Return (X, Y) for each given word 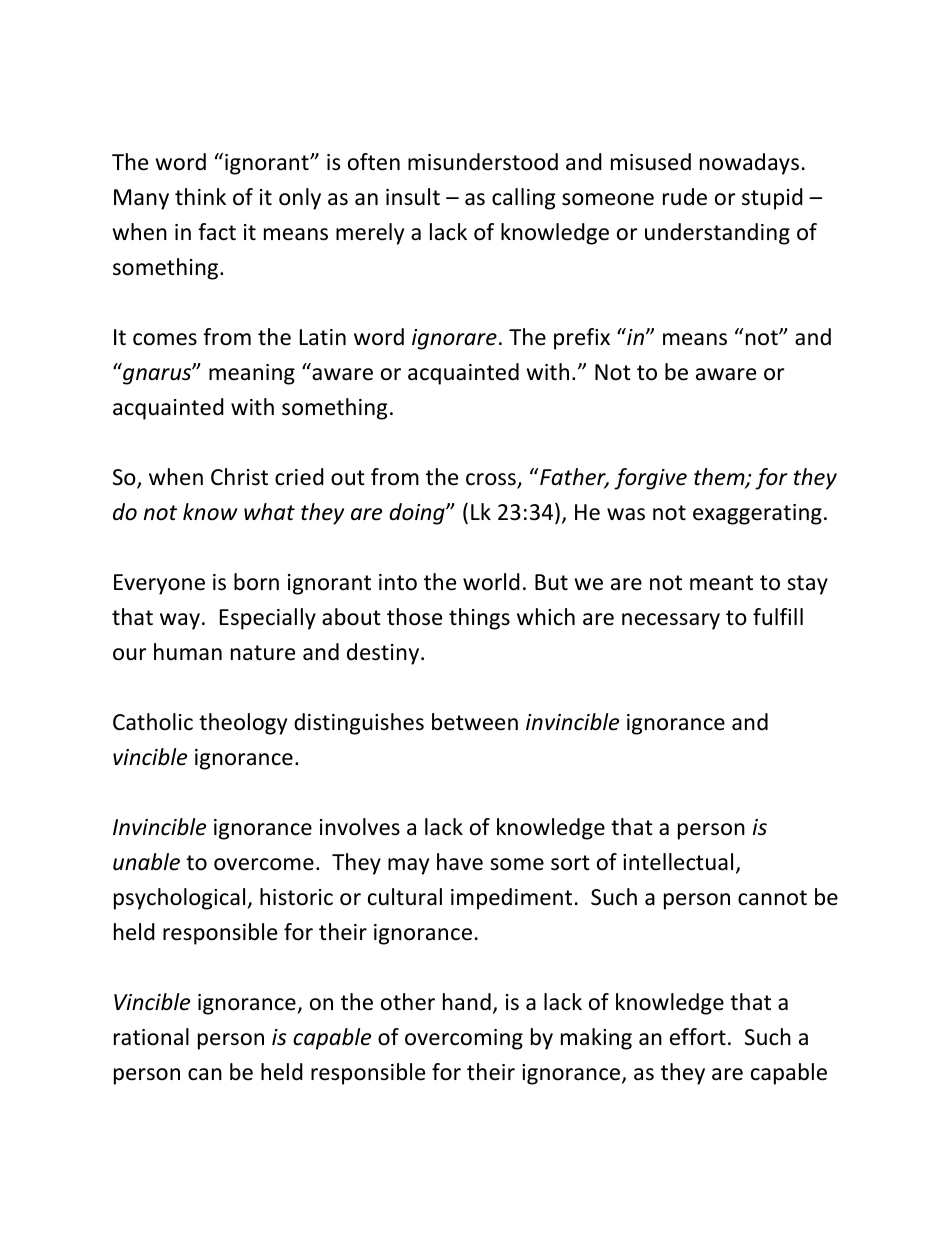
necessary (671, 621)
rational (151, 1037)
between (475, 722)
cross (492, 480)
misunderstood (483, 162)
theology (243, 724)
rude (685, 197)
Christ (239, 477)
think (200, 196)
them (720, 478)
